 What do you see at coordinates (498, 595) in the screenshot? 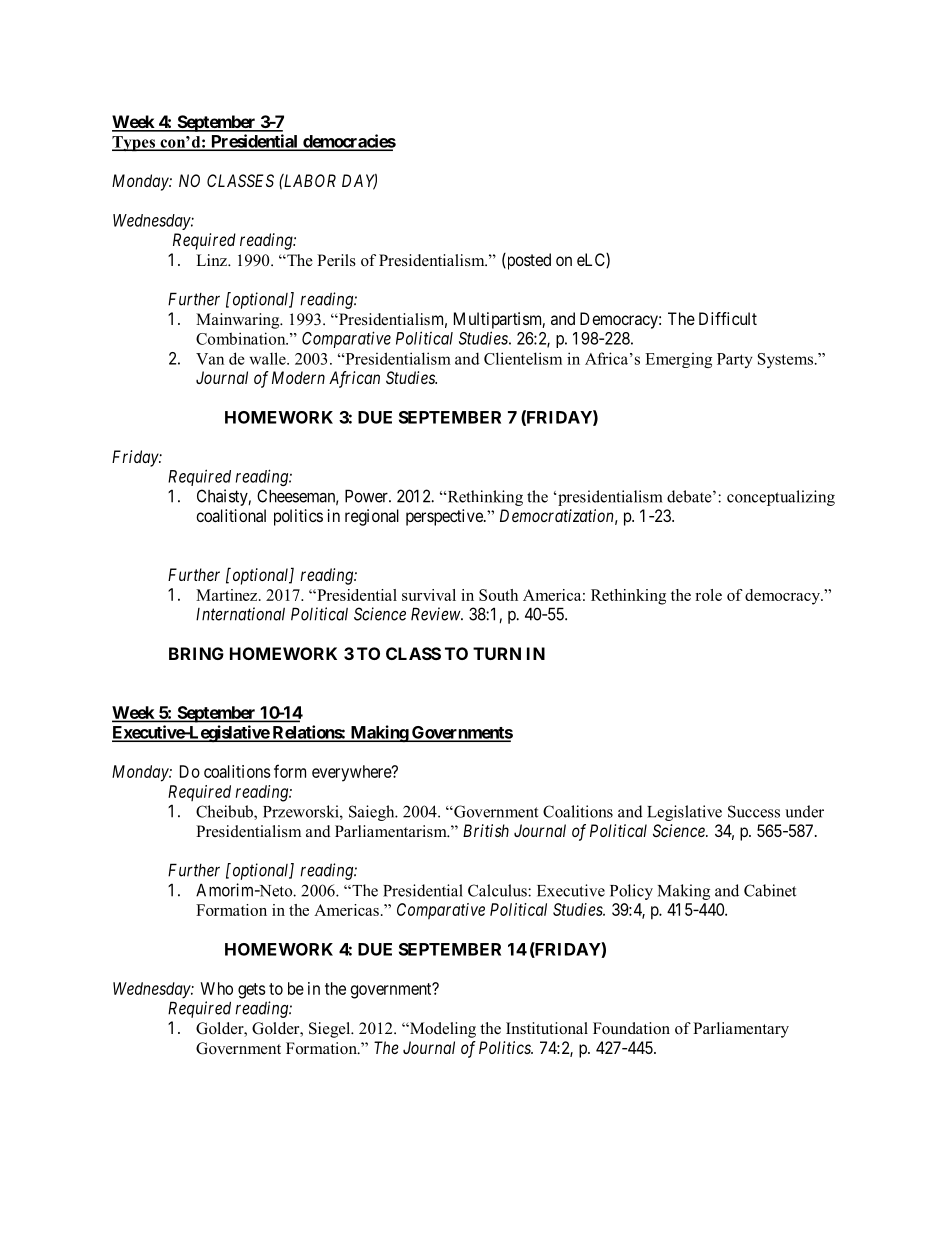
I see `South` at bounding box center [498, 595].
